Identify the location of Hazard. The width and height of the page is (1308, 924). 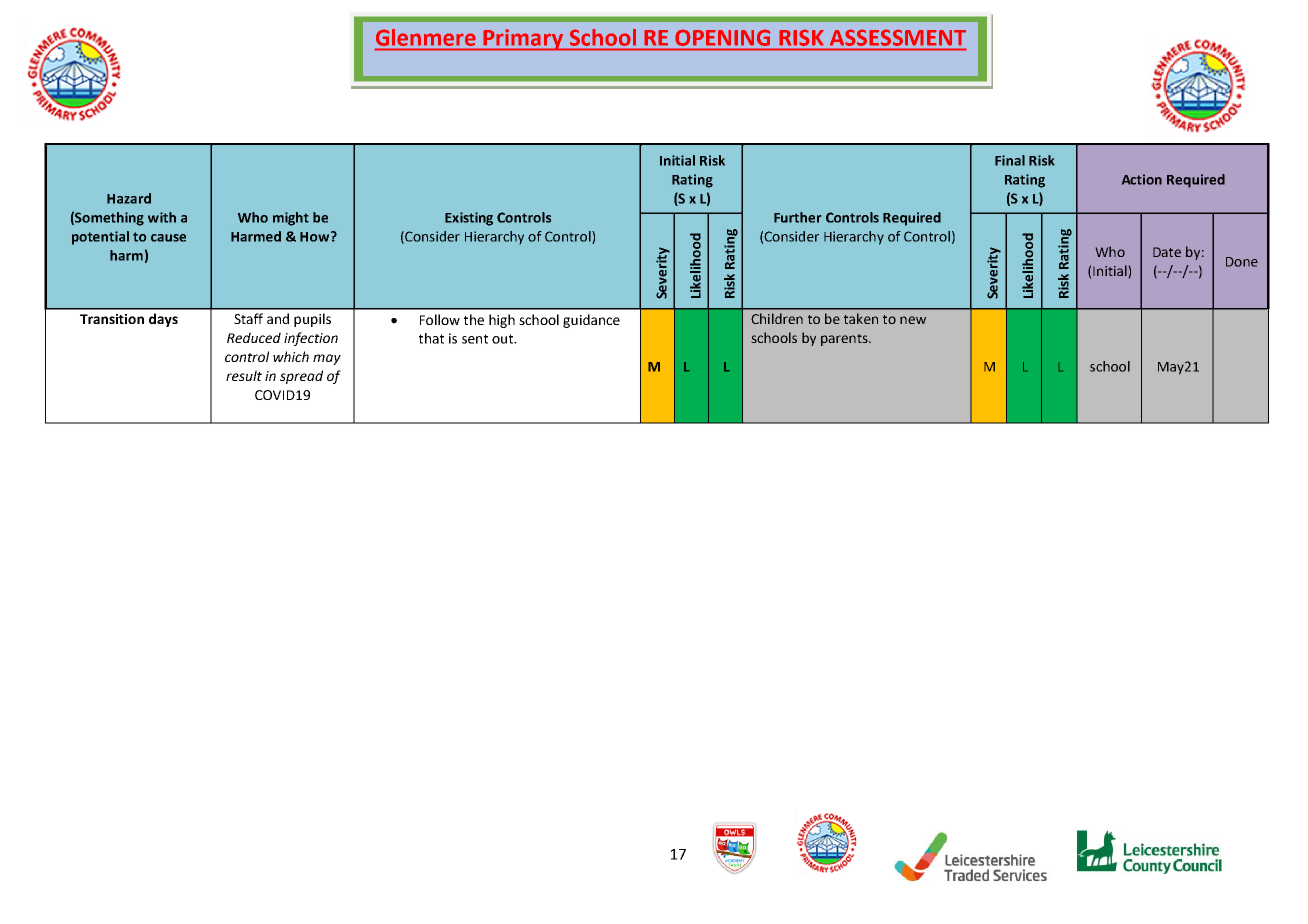
(129, 198).
